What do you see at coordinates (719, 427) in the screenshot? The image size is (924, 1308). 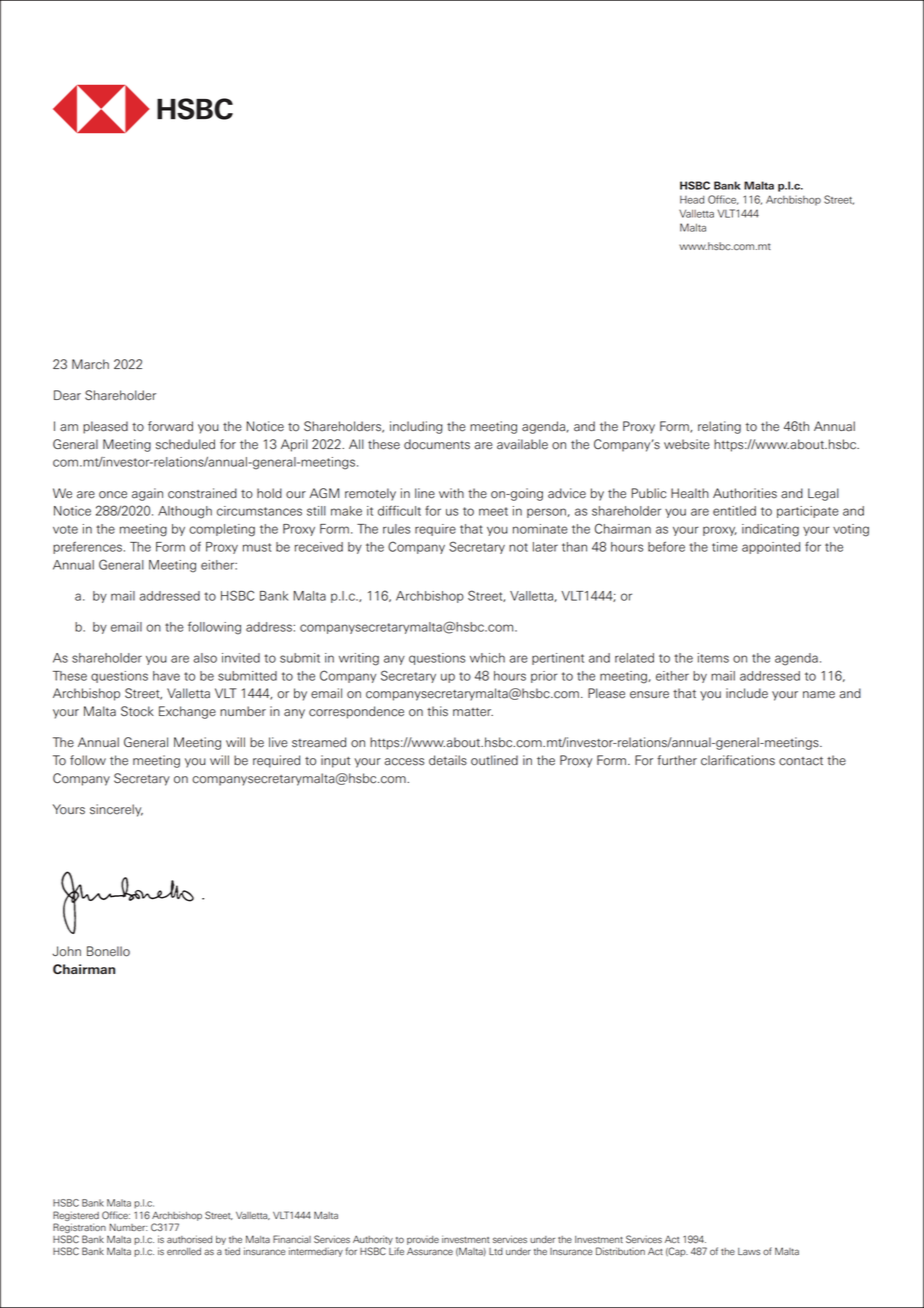 I see `relating` at bounding box center [719, 427].
